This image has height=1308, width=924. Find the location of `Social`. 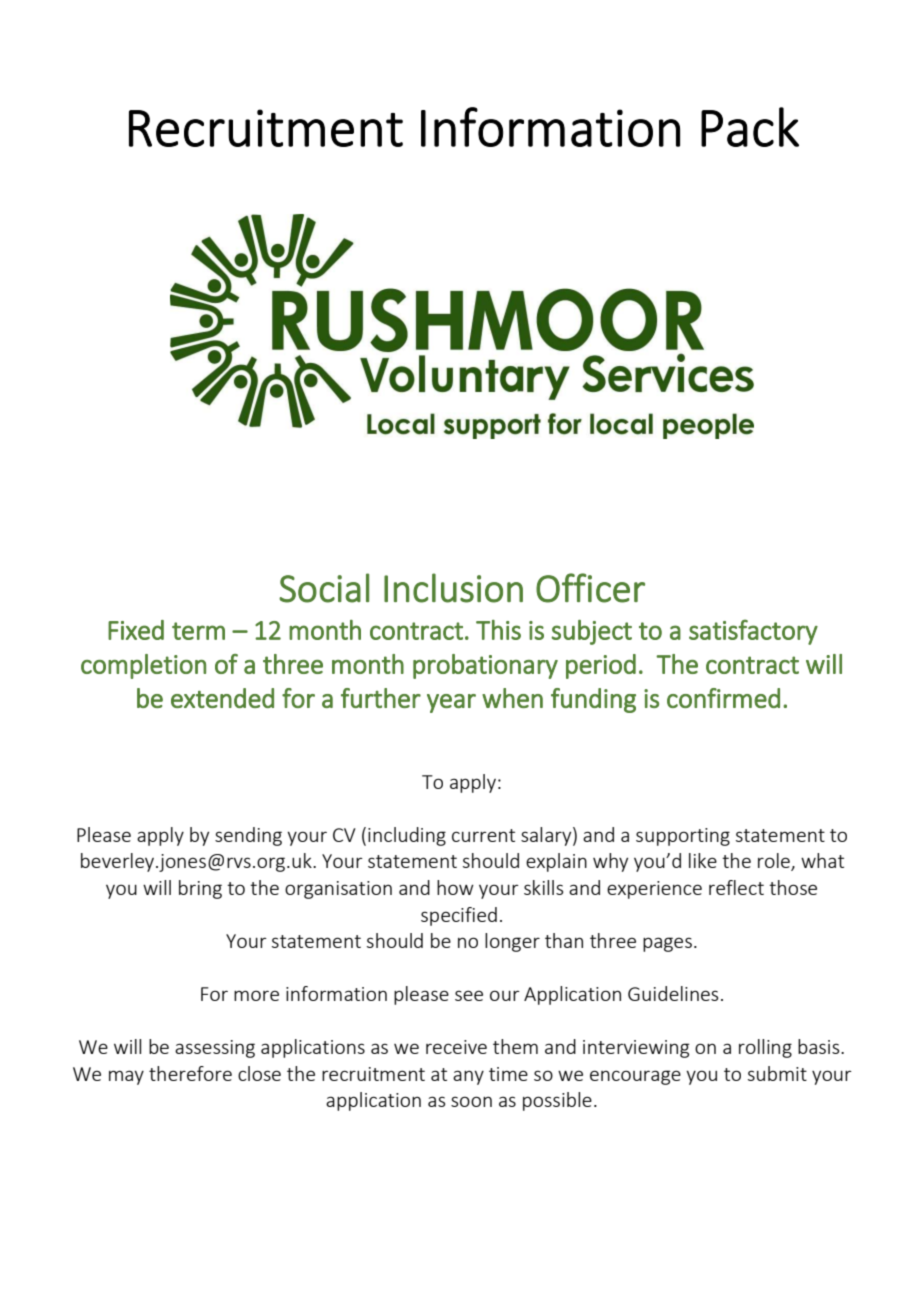

Social is located at coordinates (324, 588).
